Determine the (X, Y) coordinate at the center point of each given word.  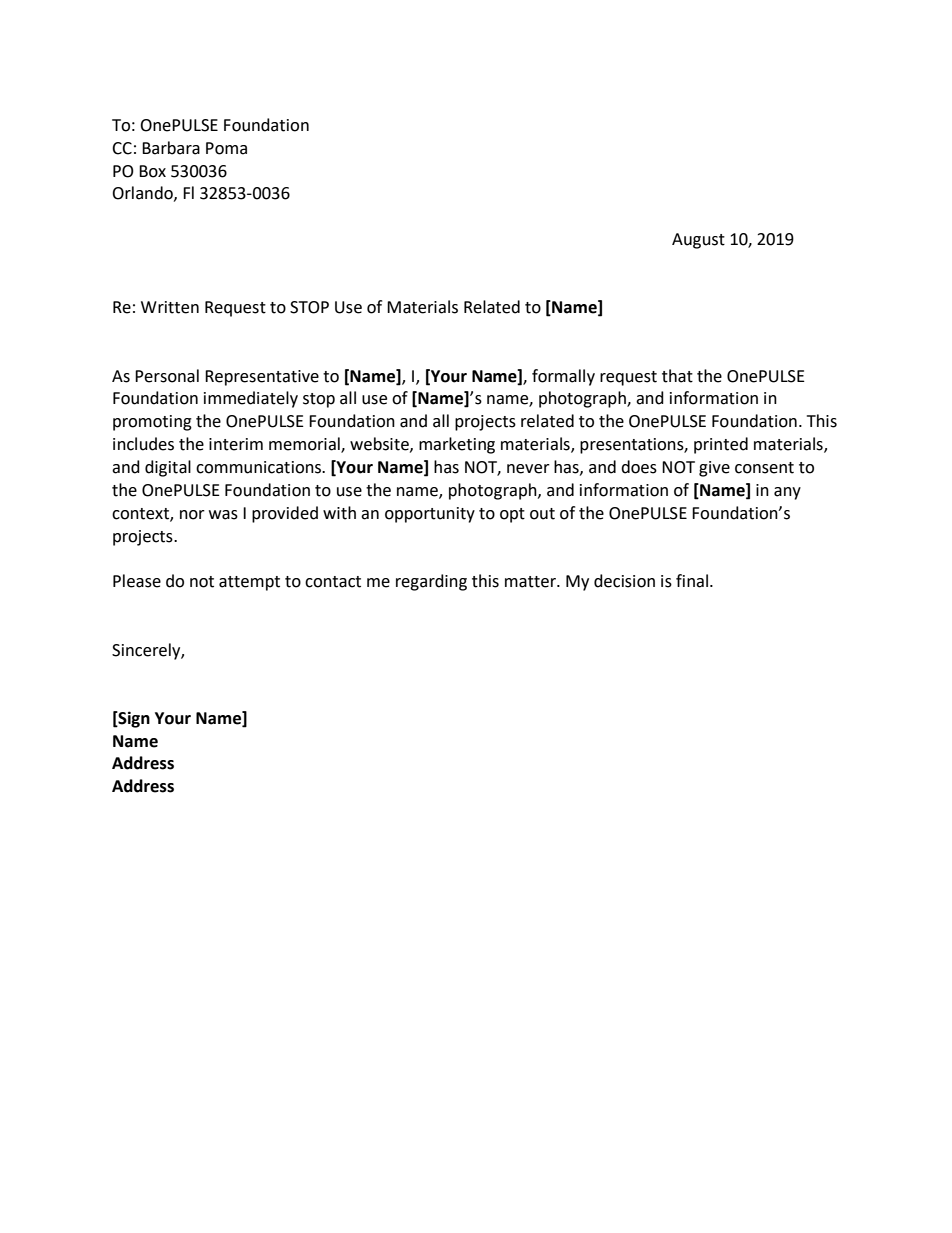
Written (170, 307)
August (698, 241)
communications (260, 467)
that (677, 376)
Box (152, 171)
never (528, 469)
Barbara (171, 148)
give (714, 469)
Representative (262, 378)
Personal (167, 376)
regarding (431, 582)
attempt (249, 583)
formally (563, 377)
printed (721, 445)
